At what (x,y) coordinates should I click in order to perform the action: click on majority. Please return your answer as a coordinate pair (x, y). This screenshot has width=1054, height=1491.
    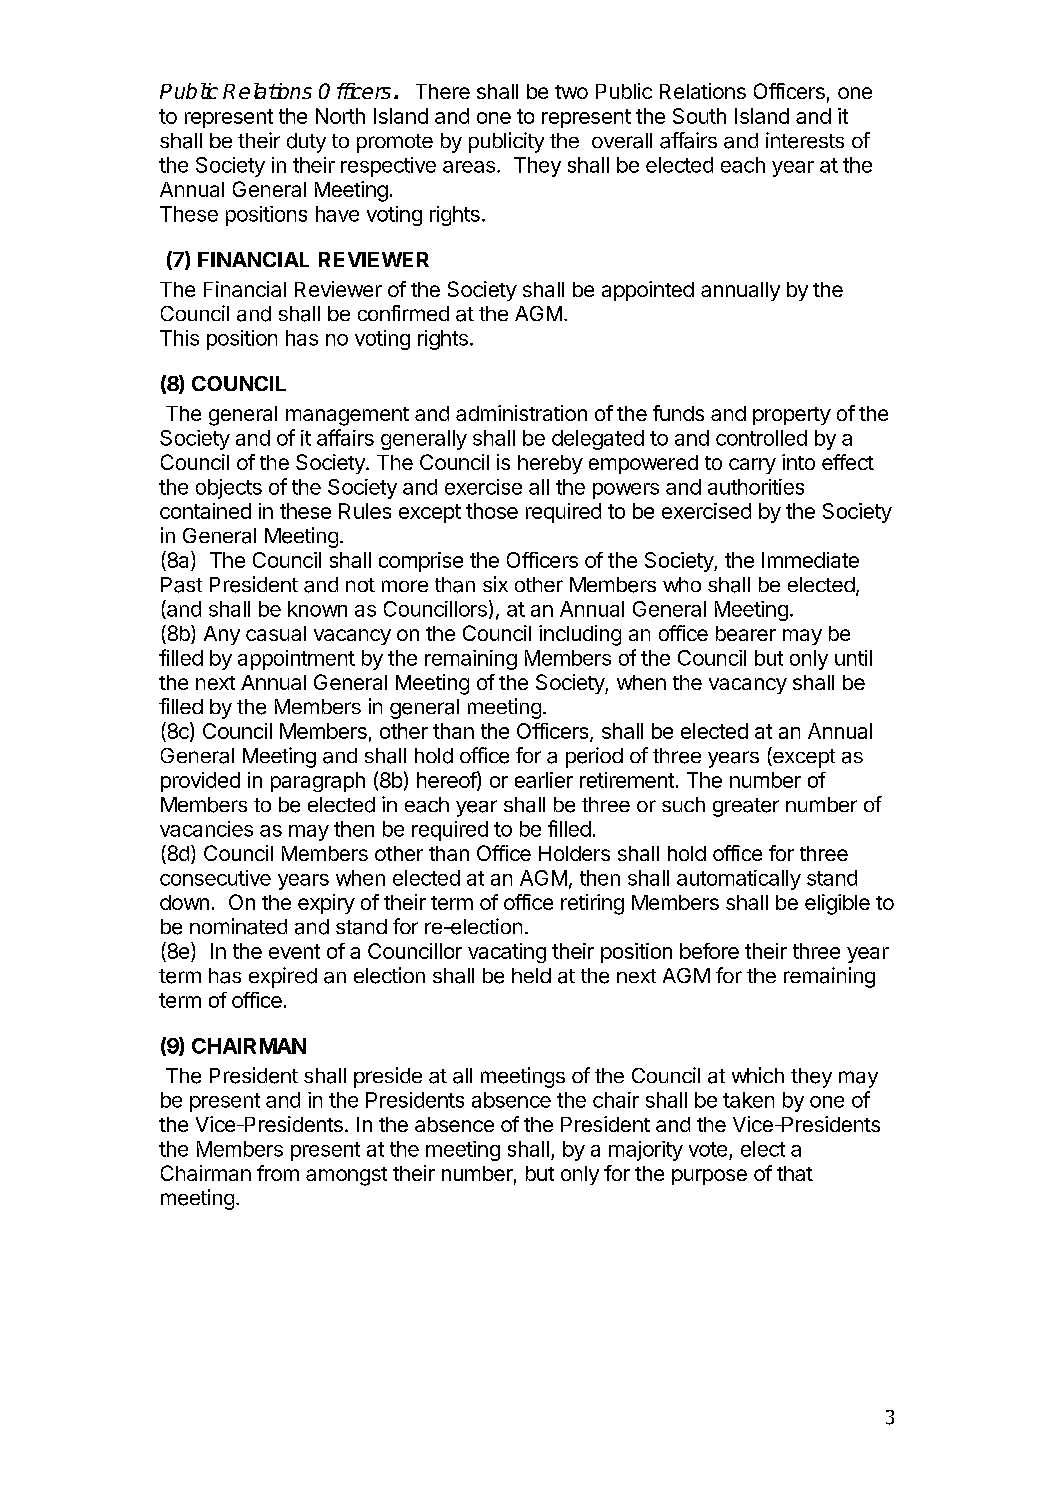
    Looking at the image, I should click on (646, 1151).
